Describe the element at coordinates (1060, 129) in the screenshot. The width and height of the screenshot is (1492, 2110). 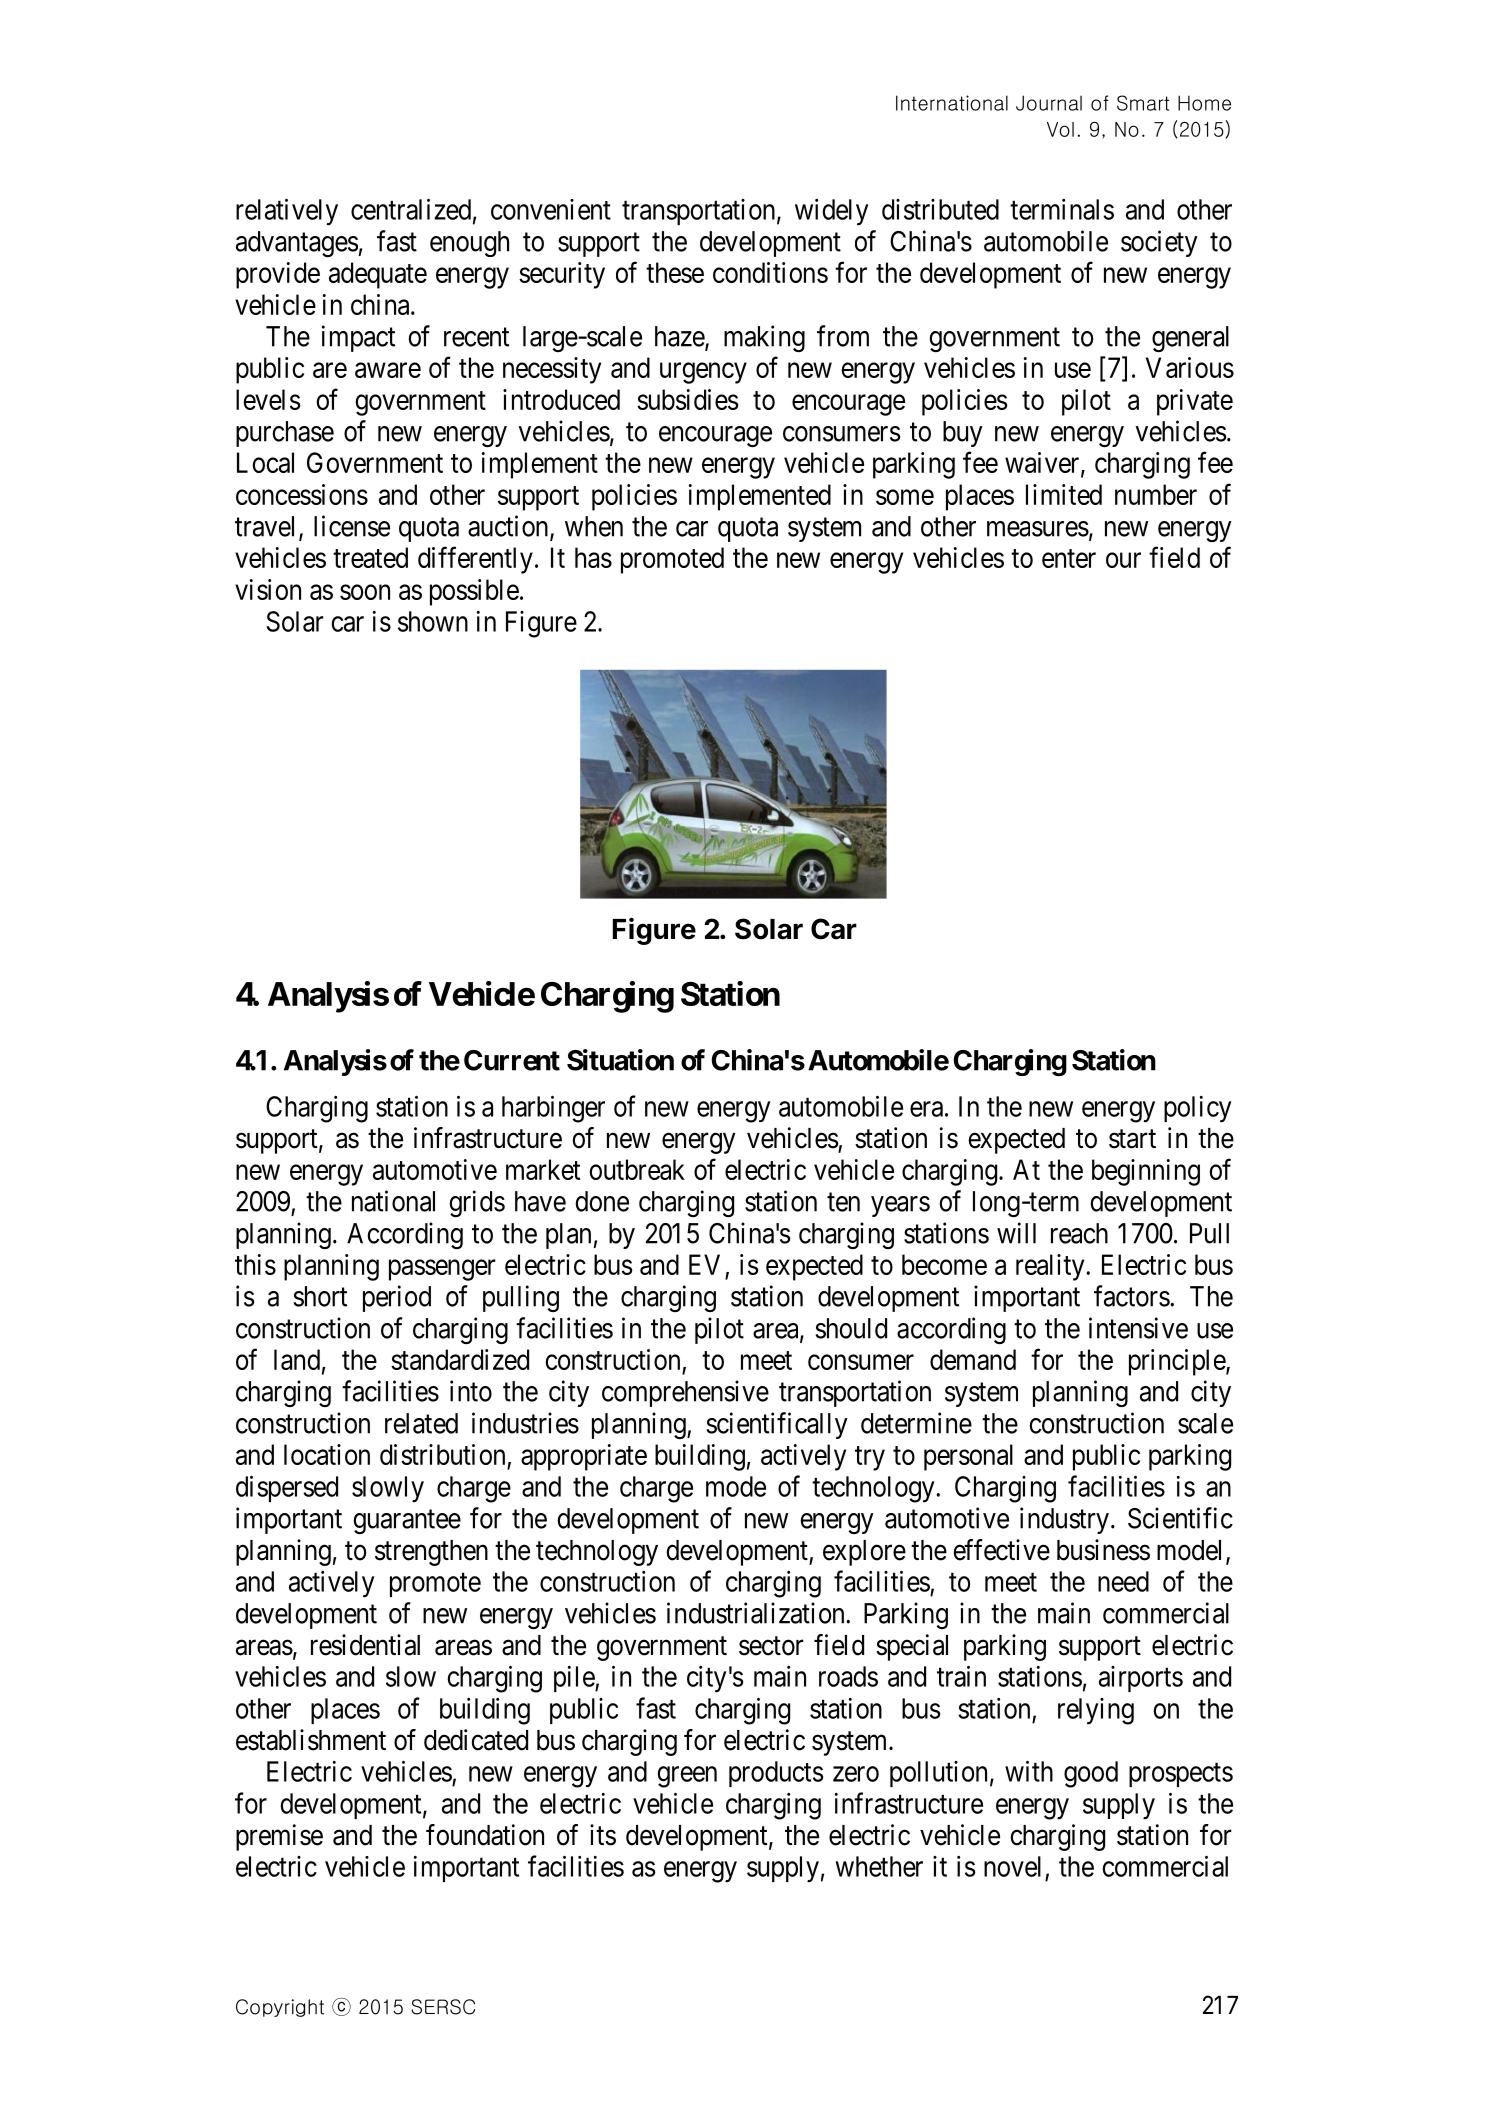
I see `Vol` at that location.
